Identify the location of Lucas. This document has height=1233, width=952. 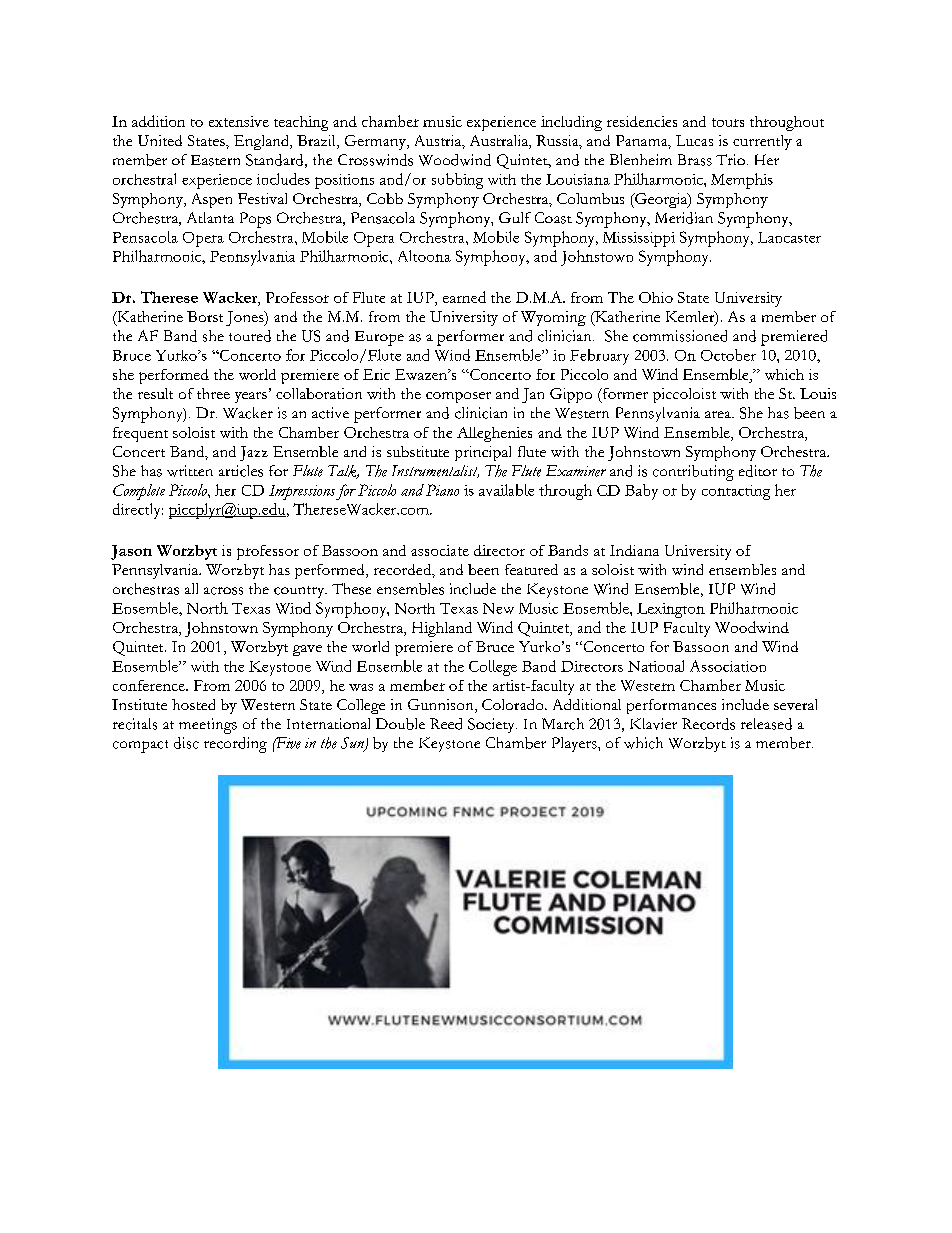
(694, 140).
